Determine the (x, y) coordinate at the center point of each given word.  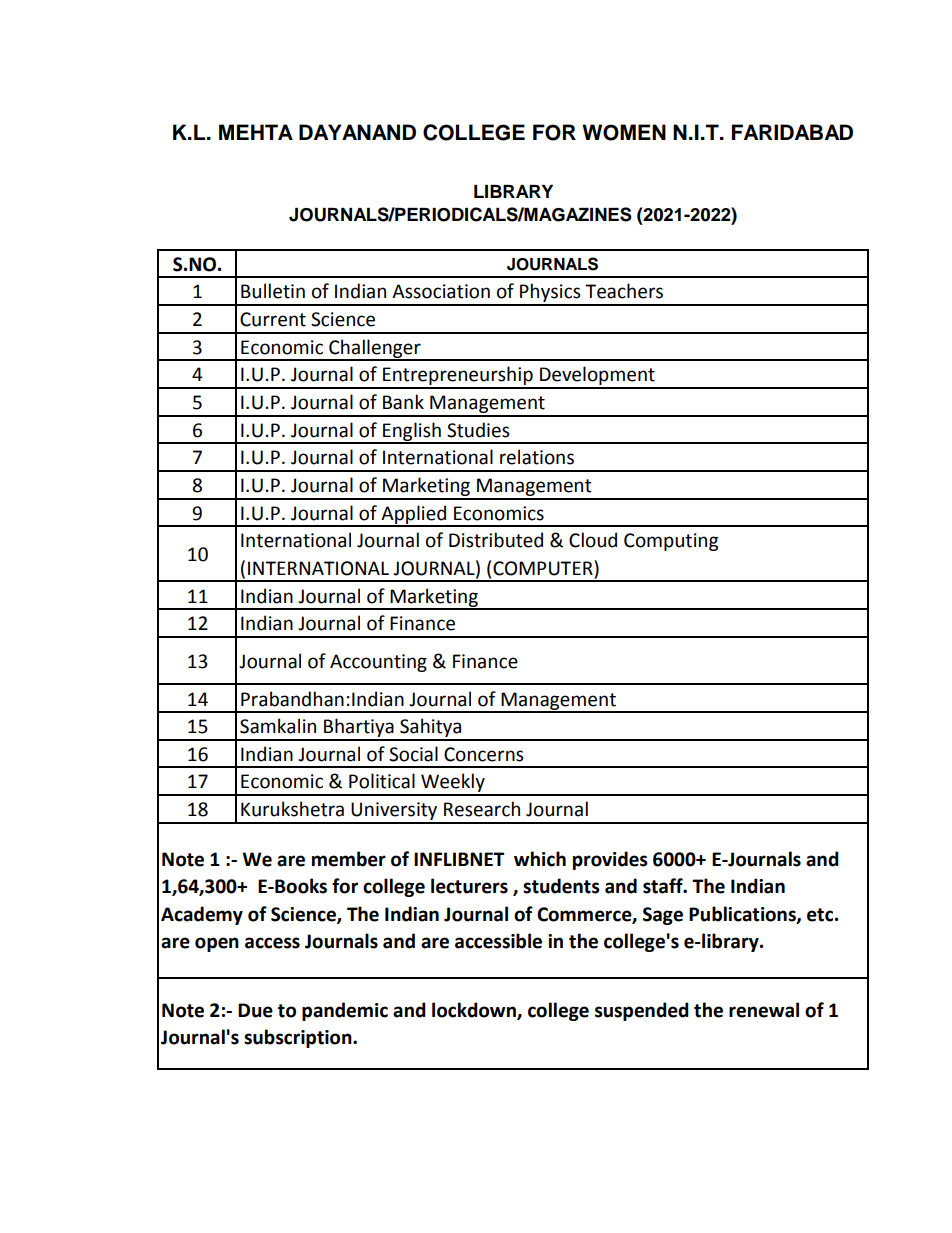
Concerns (484, 754)
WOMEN (624, 132)
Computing (671, 542)
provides (610, 860)
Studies (478, 430)
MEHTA (256, 132)
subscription (299, 1038)
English (412, 432)
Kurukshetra (292, 809)
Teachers (624, 291)
